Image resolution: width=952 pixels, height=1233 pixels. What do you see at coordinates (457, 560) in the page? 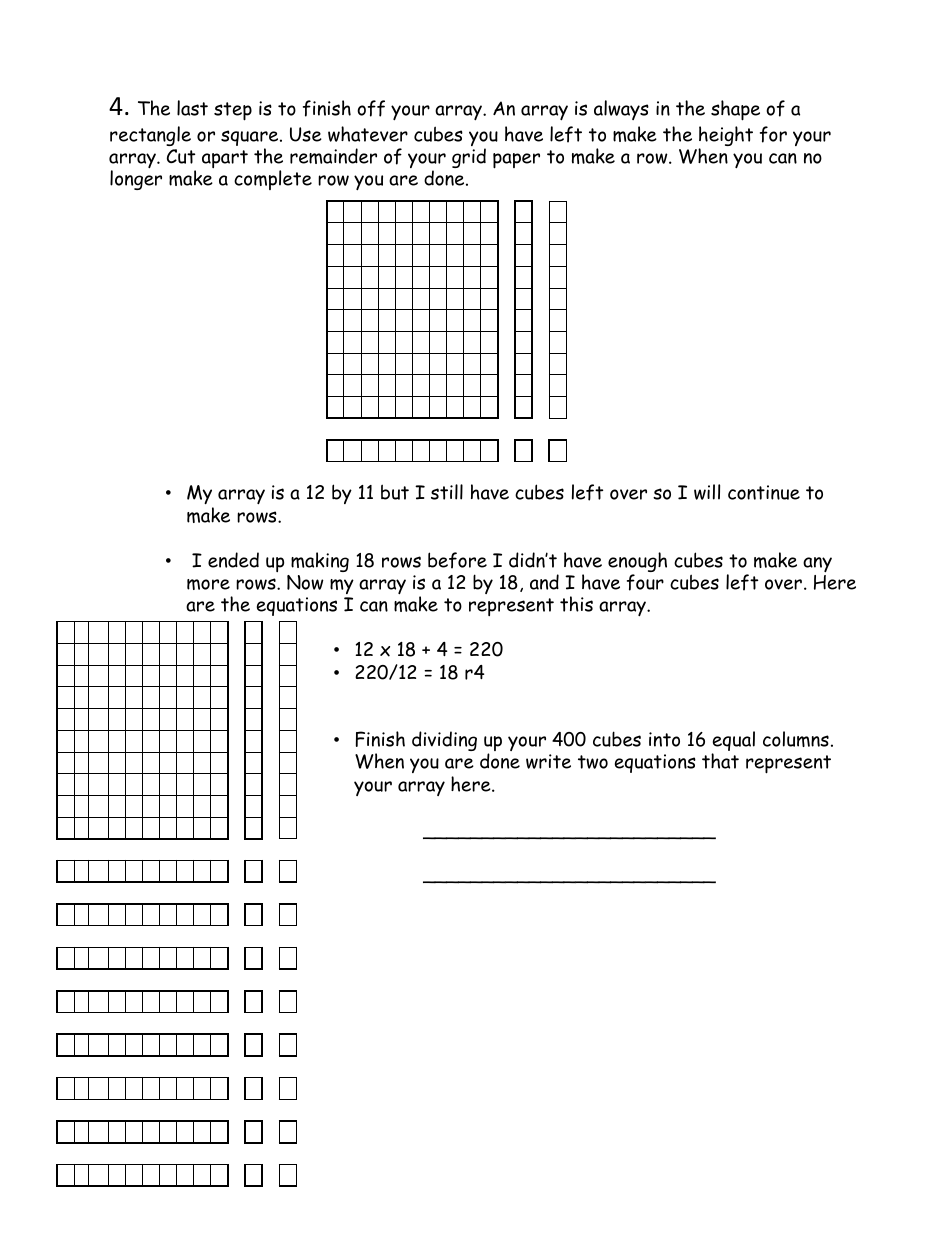
I see `before` at bounding box center [457, 560].
